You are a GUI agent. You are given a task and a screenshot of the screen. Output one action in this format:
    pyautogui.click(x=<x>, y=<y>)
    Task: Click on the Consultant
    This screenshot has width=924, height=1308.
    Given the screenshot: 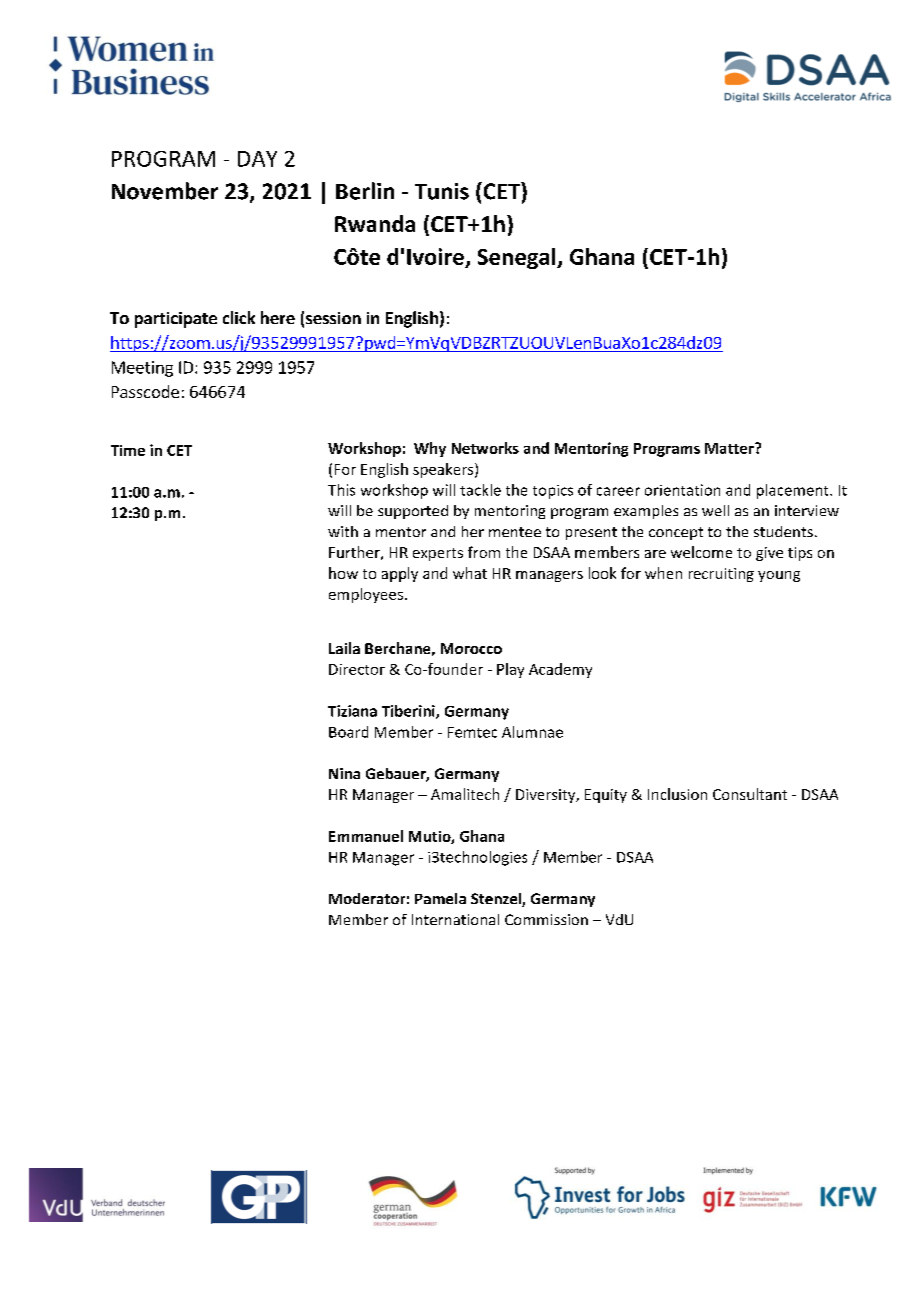 What is the action you would take?
    pyautogui.click(x=750, y=794)
